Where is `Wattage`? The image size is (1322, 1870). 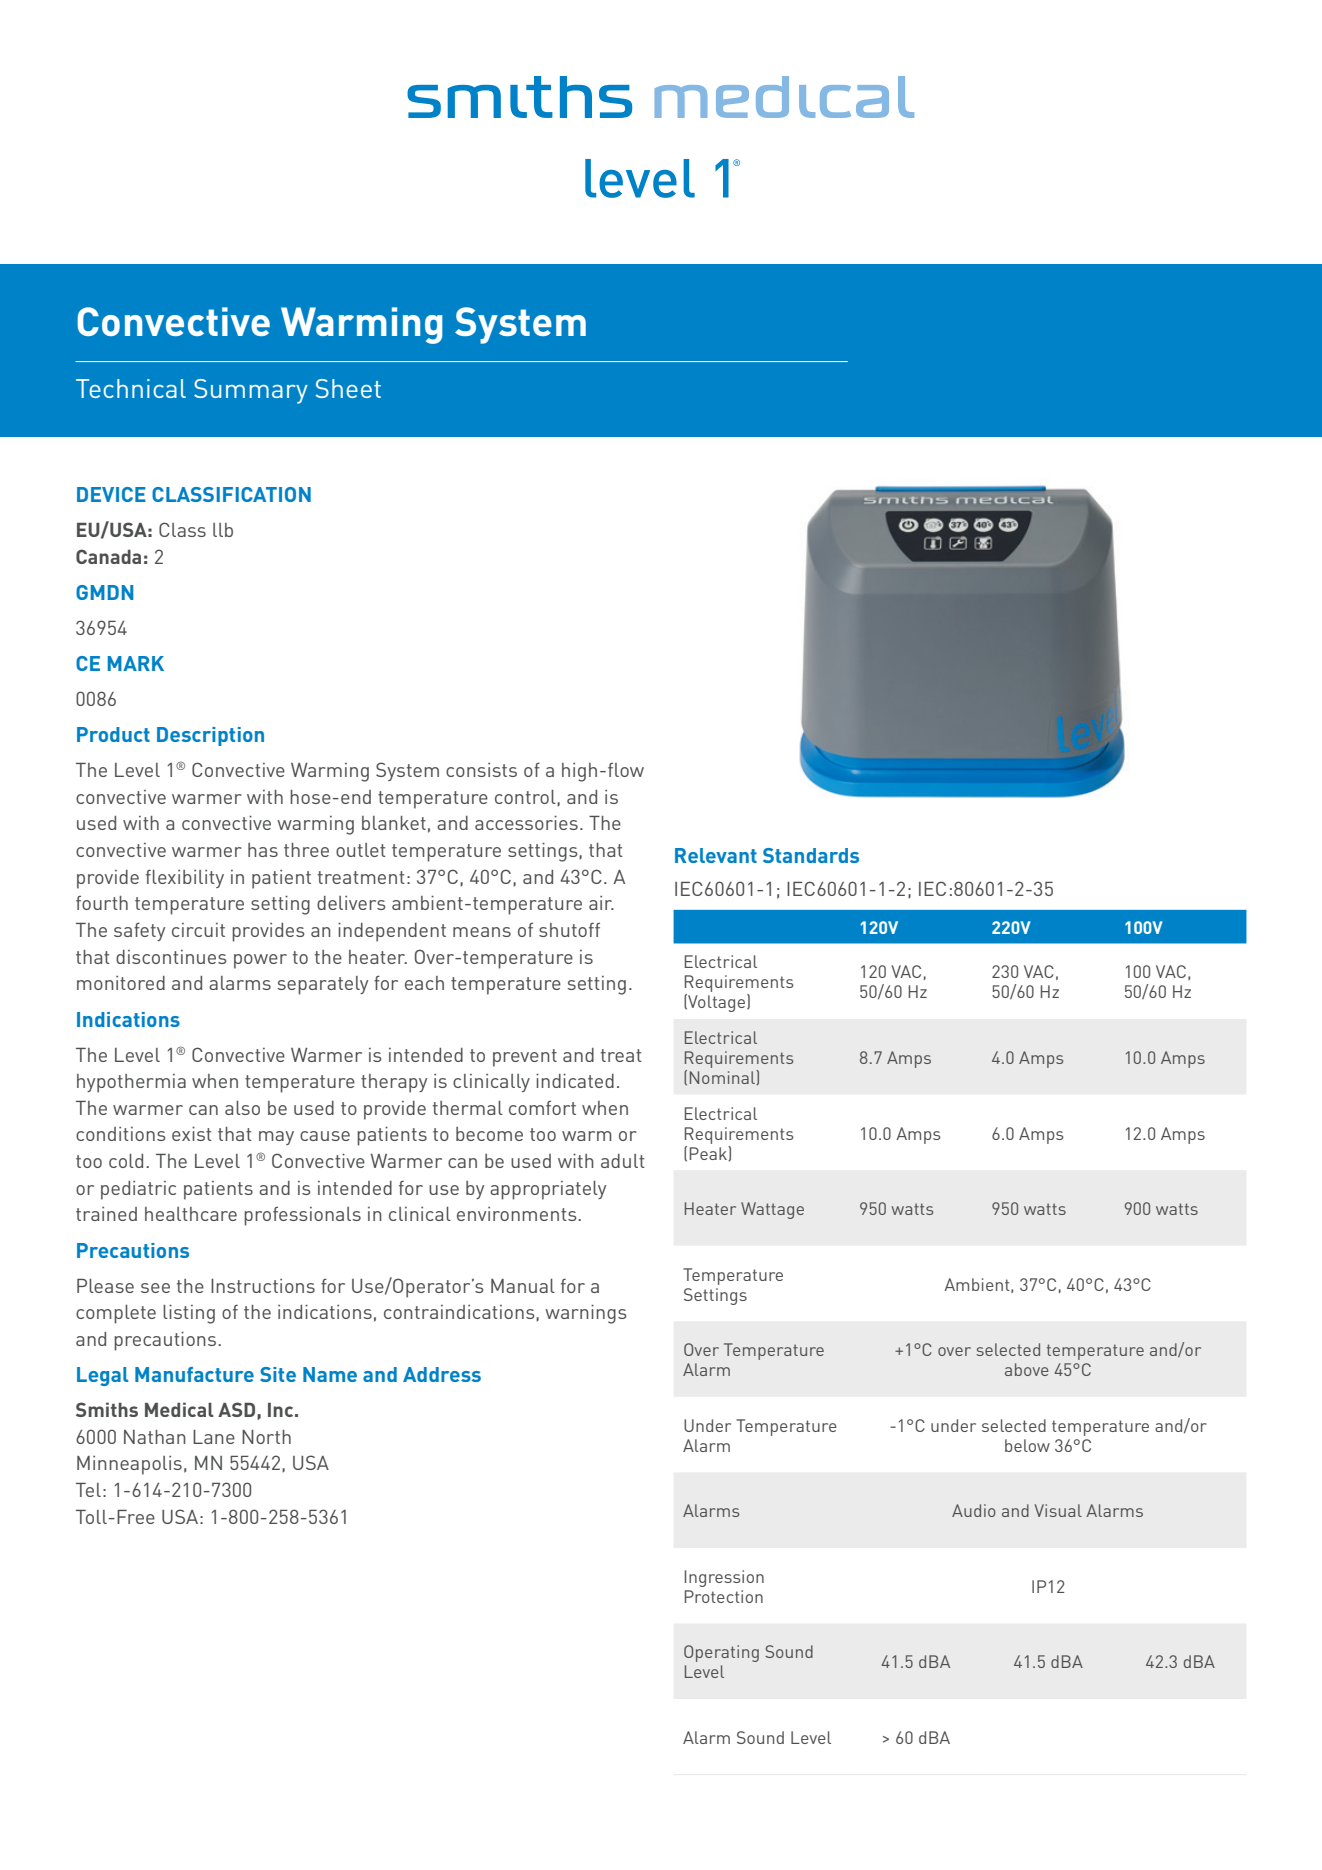
Wattage is located at coordinates (772, 1210).
